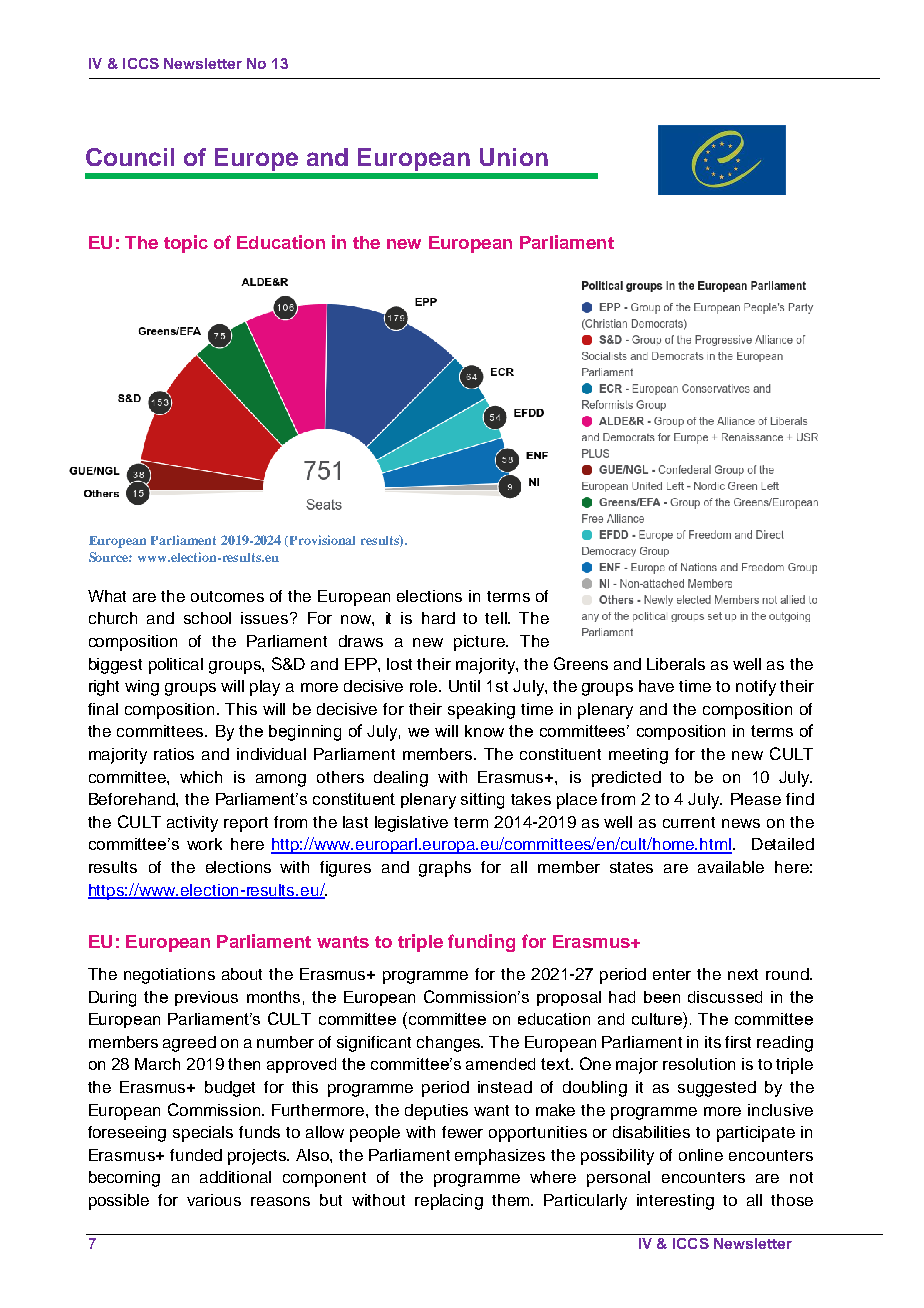  Describe the element at coordinates (322, 540) in the screenshot. I see `Provisional` at that location.
